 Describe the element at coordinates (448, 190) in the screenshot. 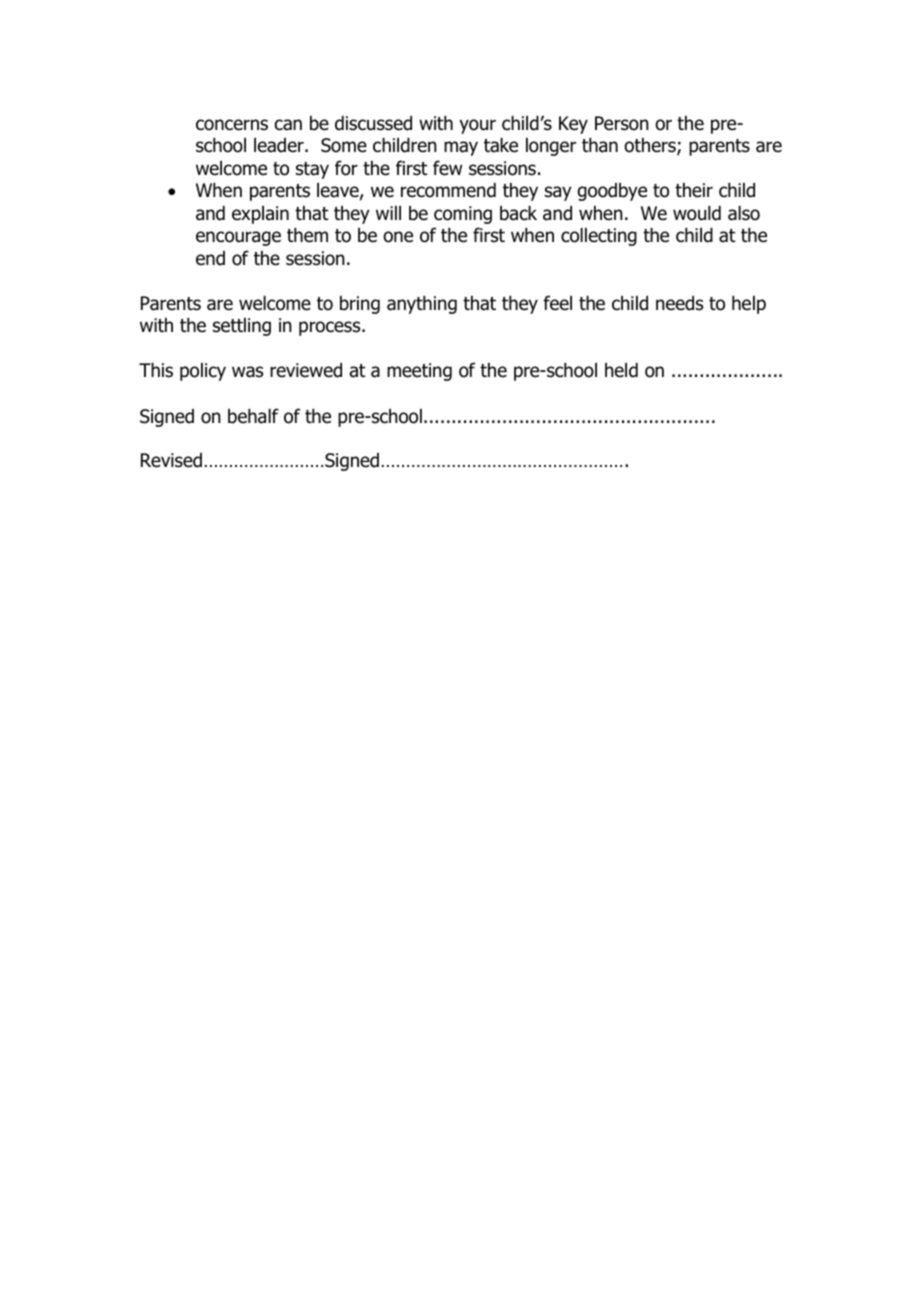

I see `recommend` at that location.
